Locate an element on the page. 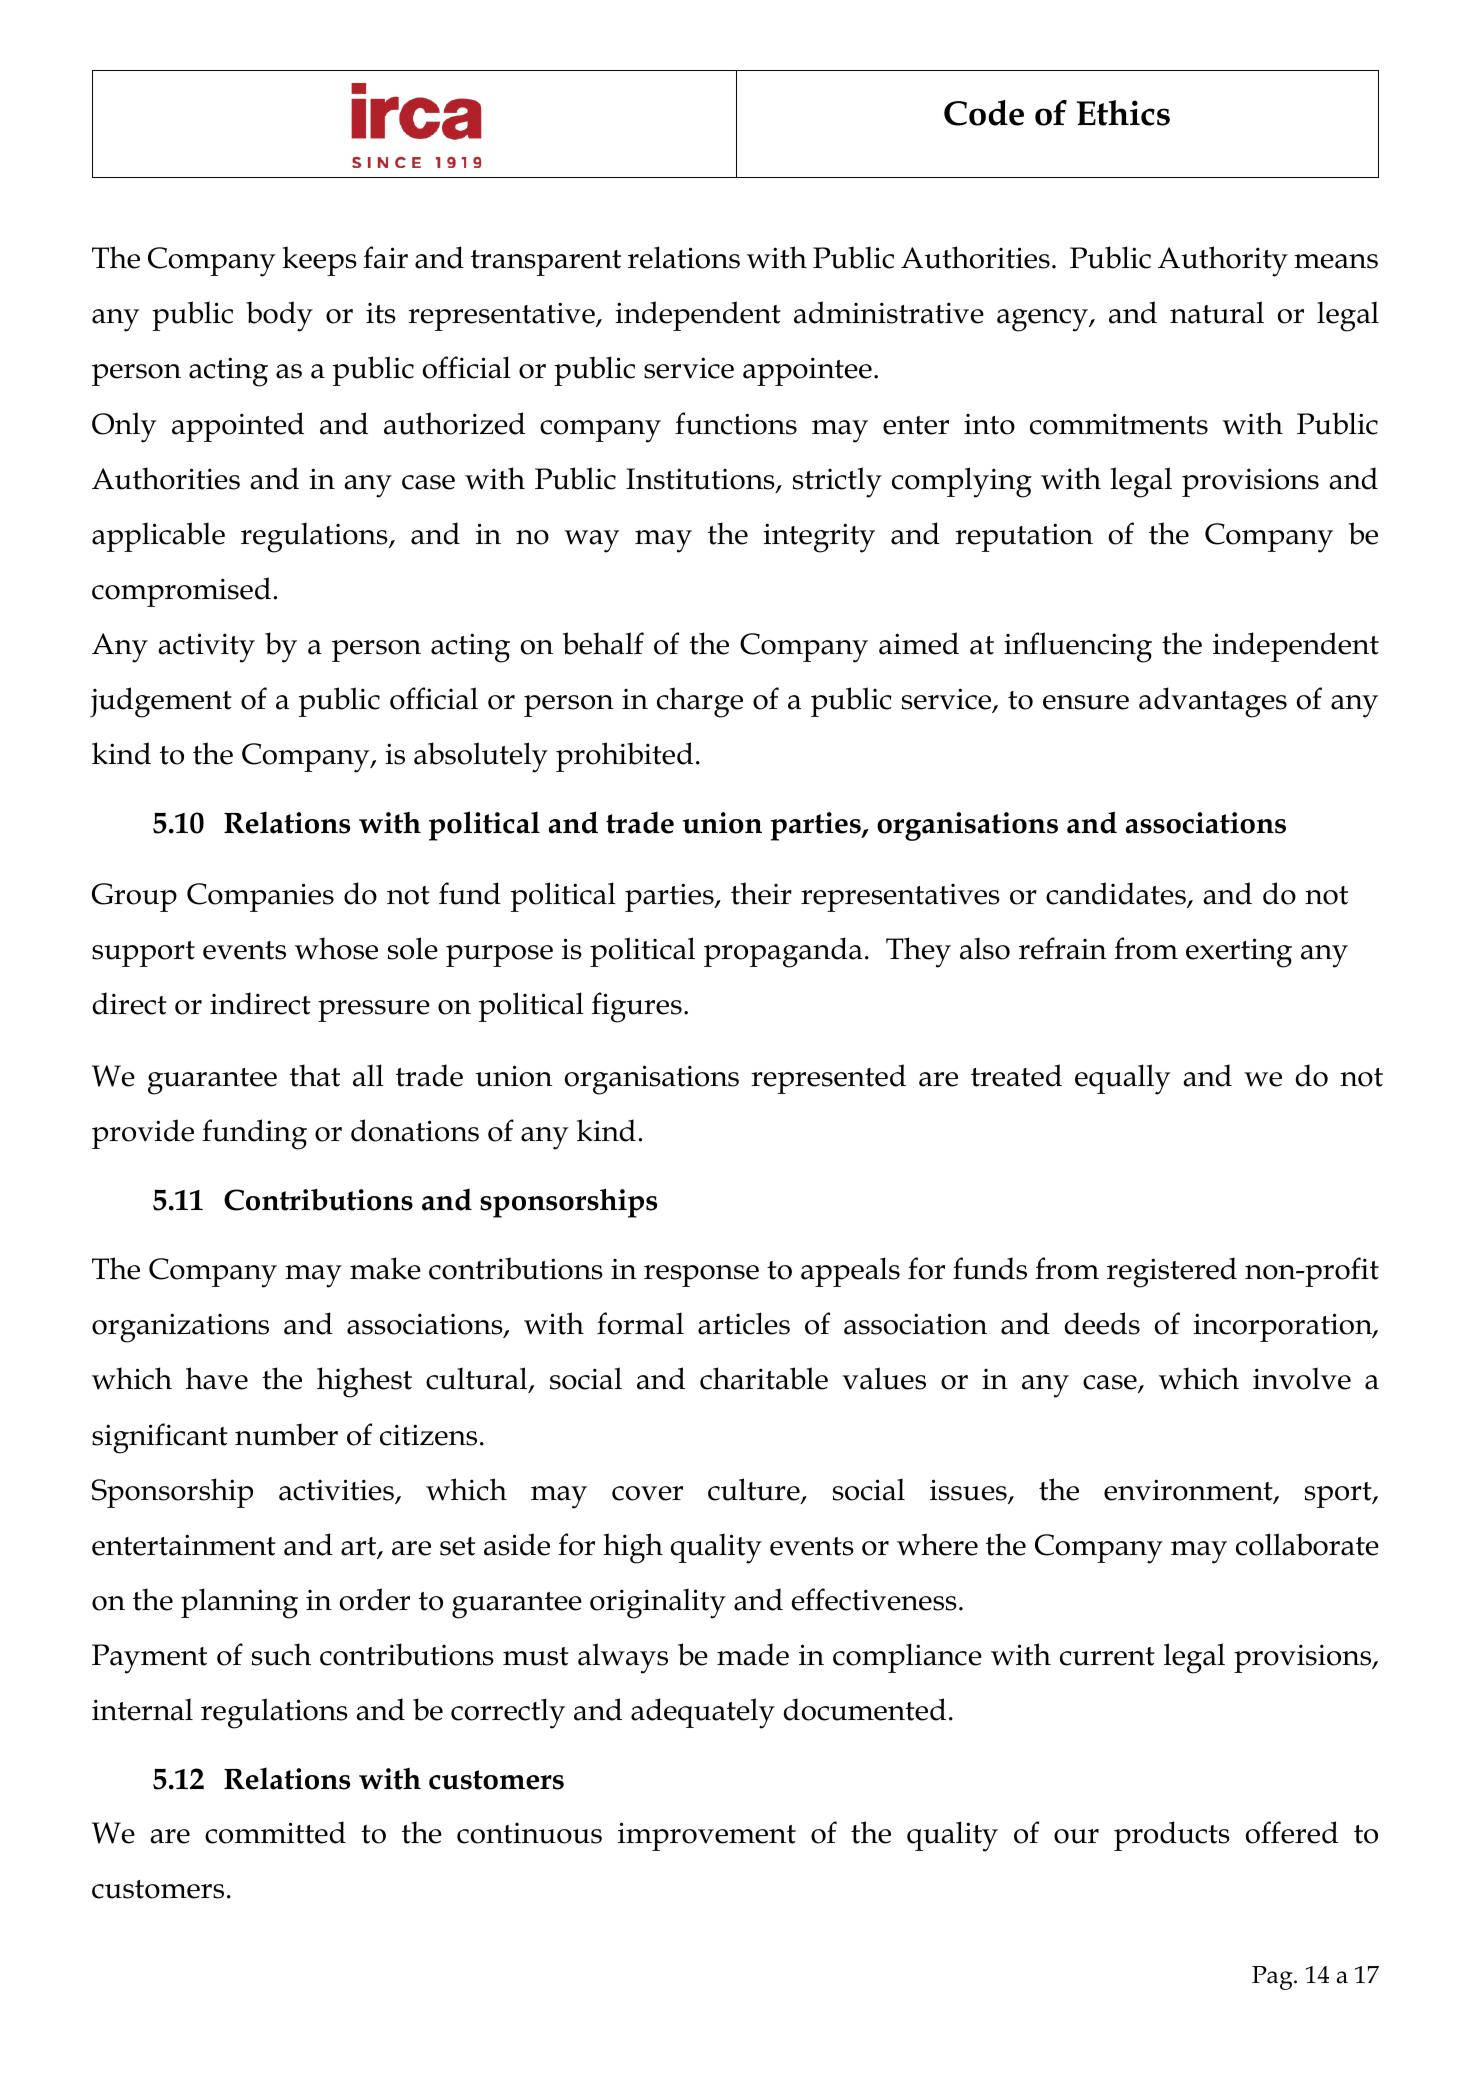  keeps is located at coordinates (319, 261).
